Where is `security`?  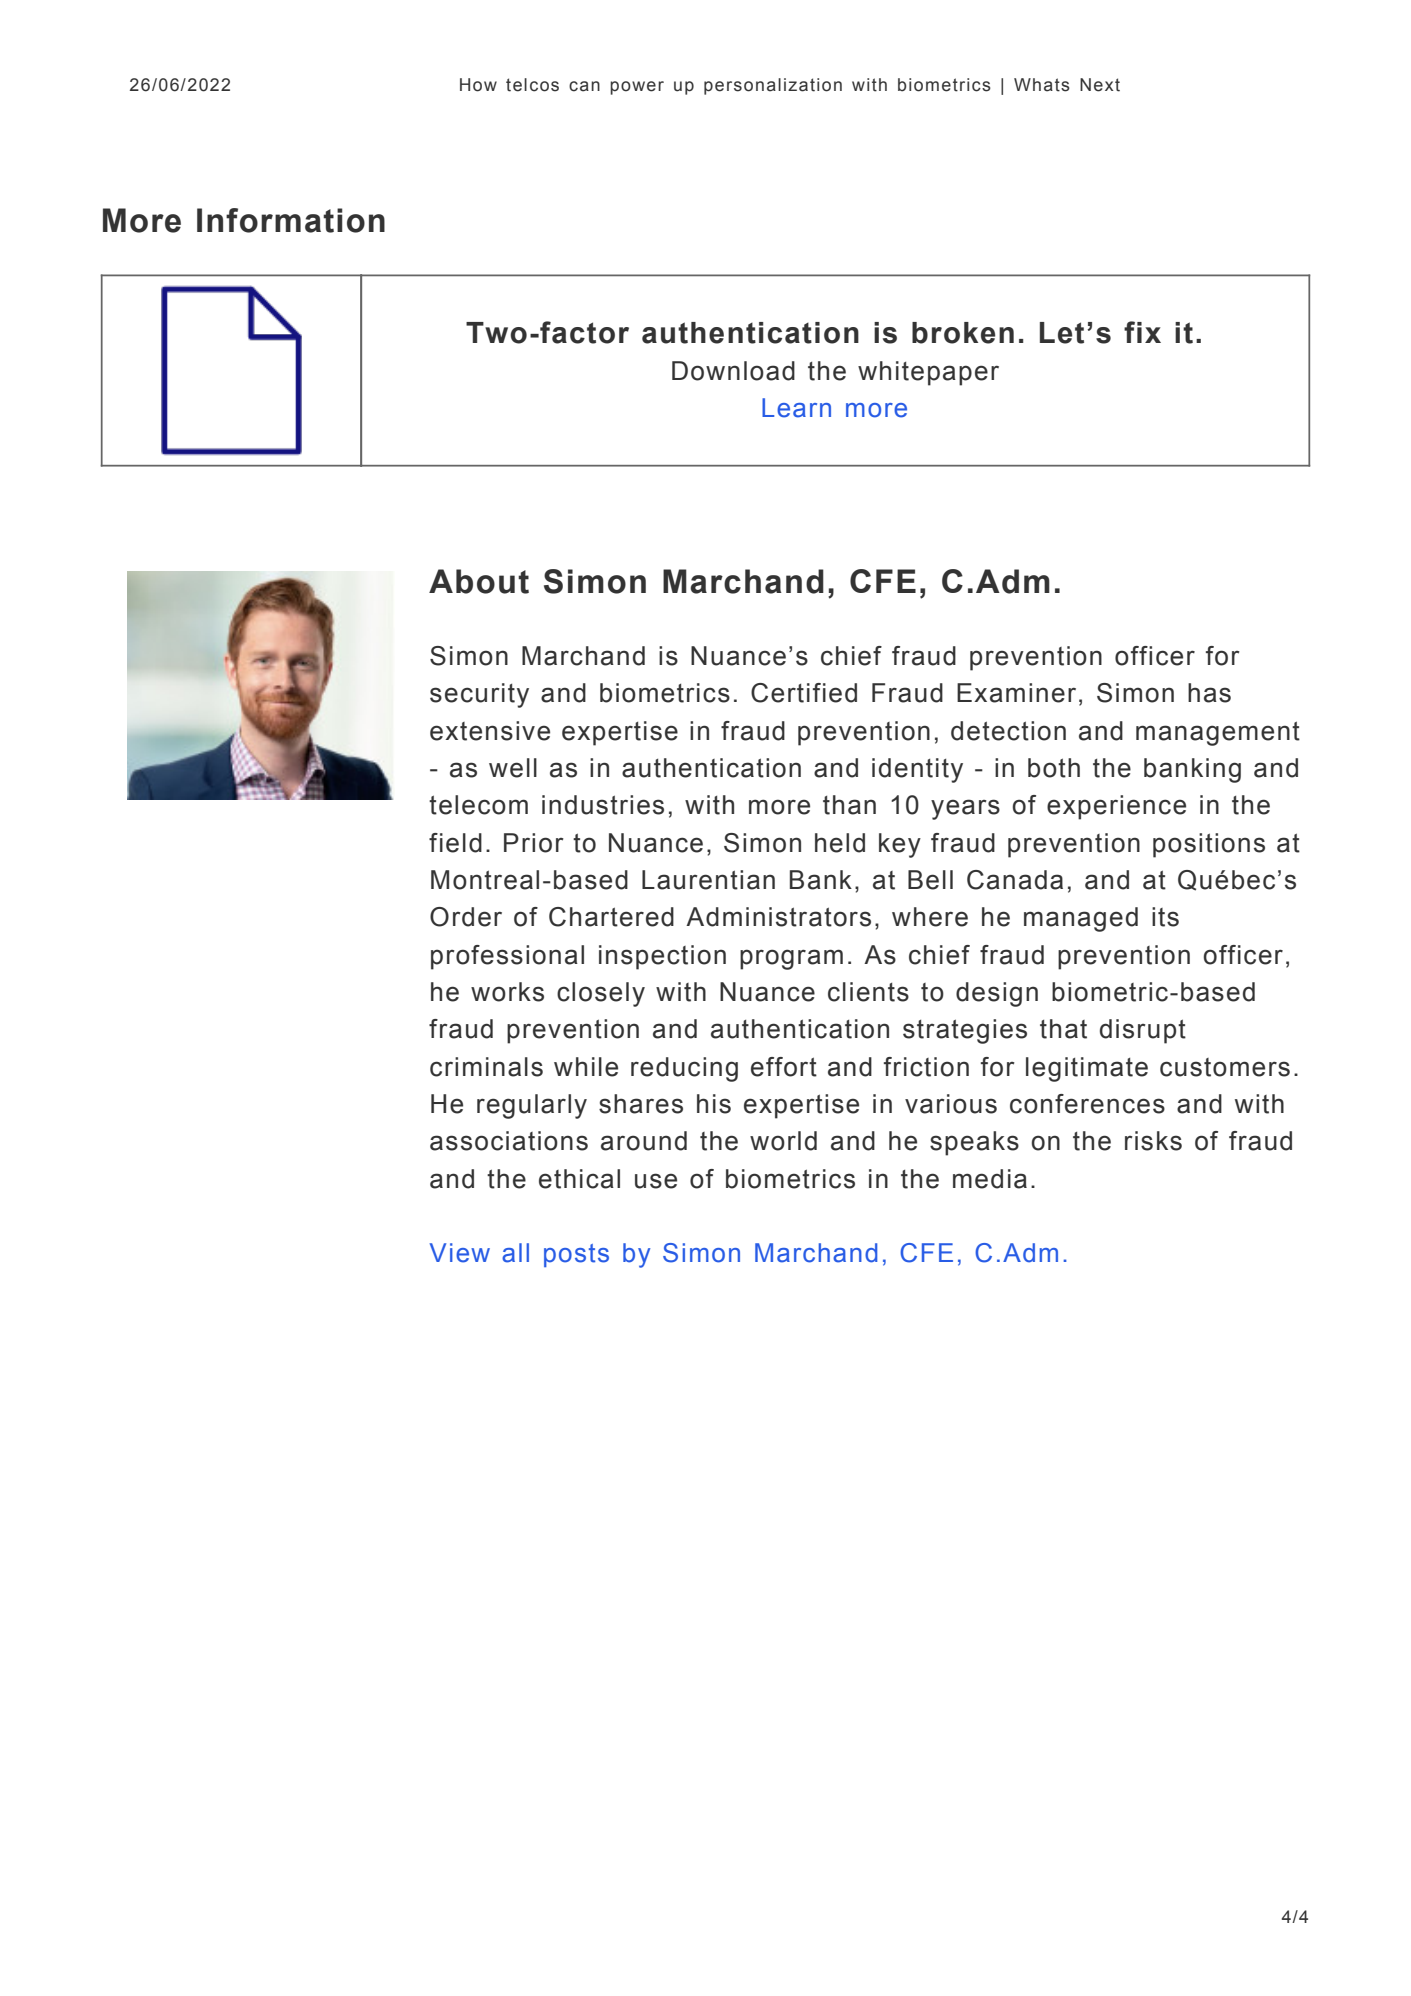 security is located at coordinates (479, 695).
